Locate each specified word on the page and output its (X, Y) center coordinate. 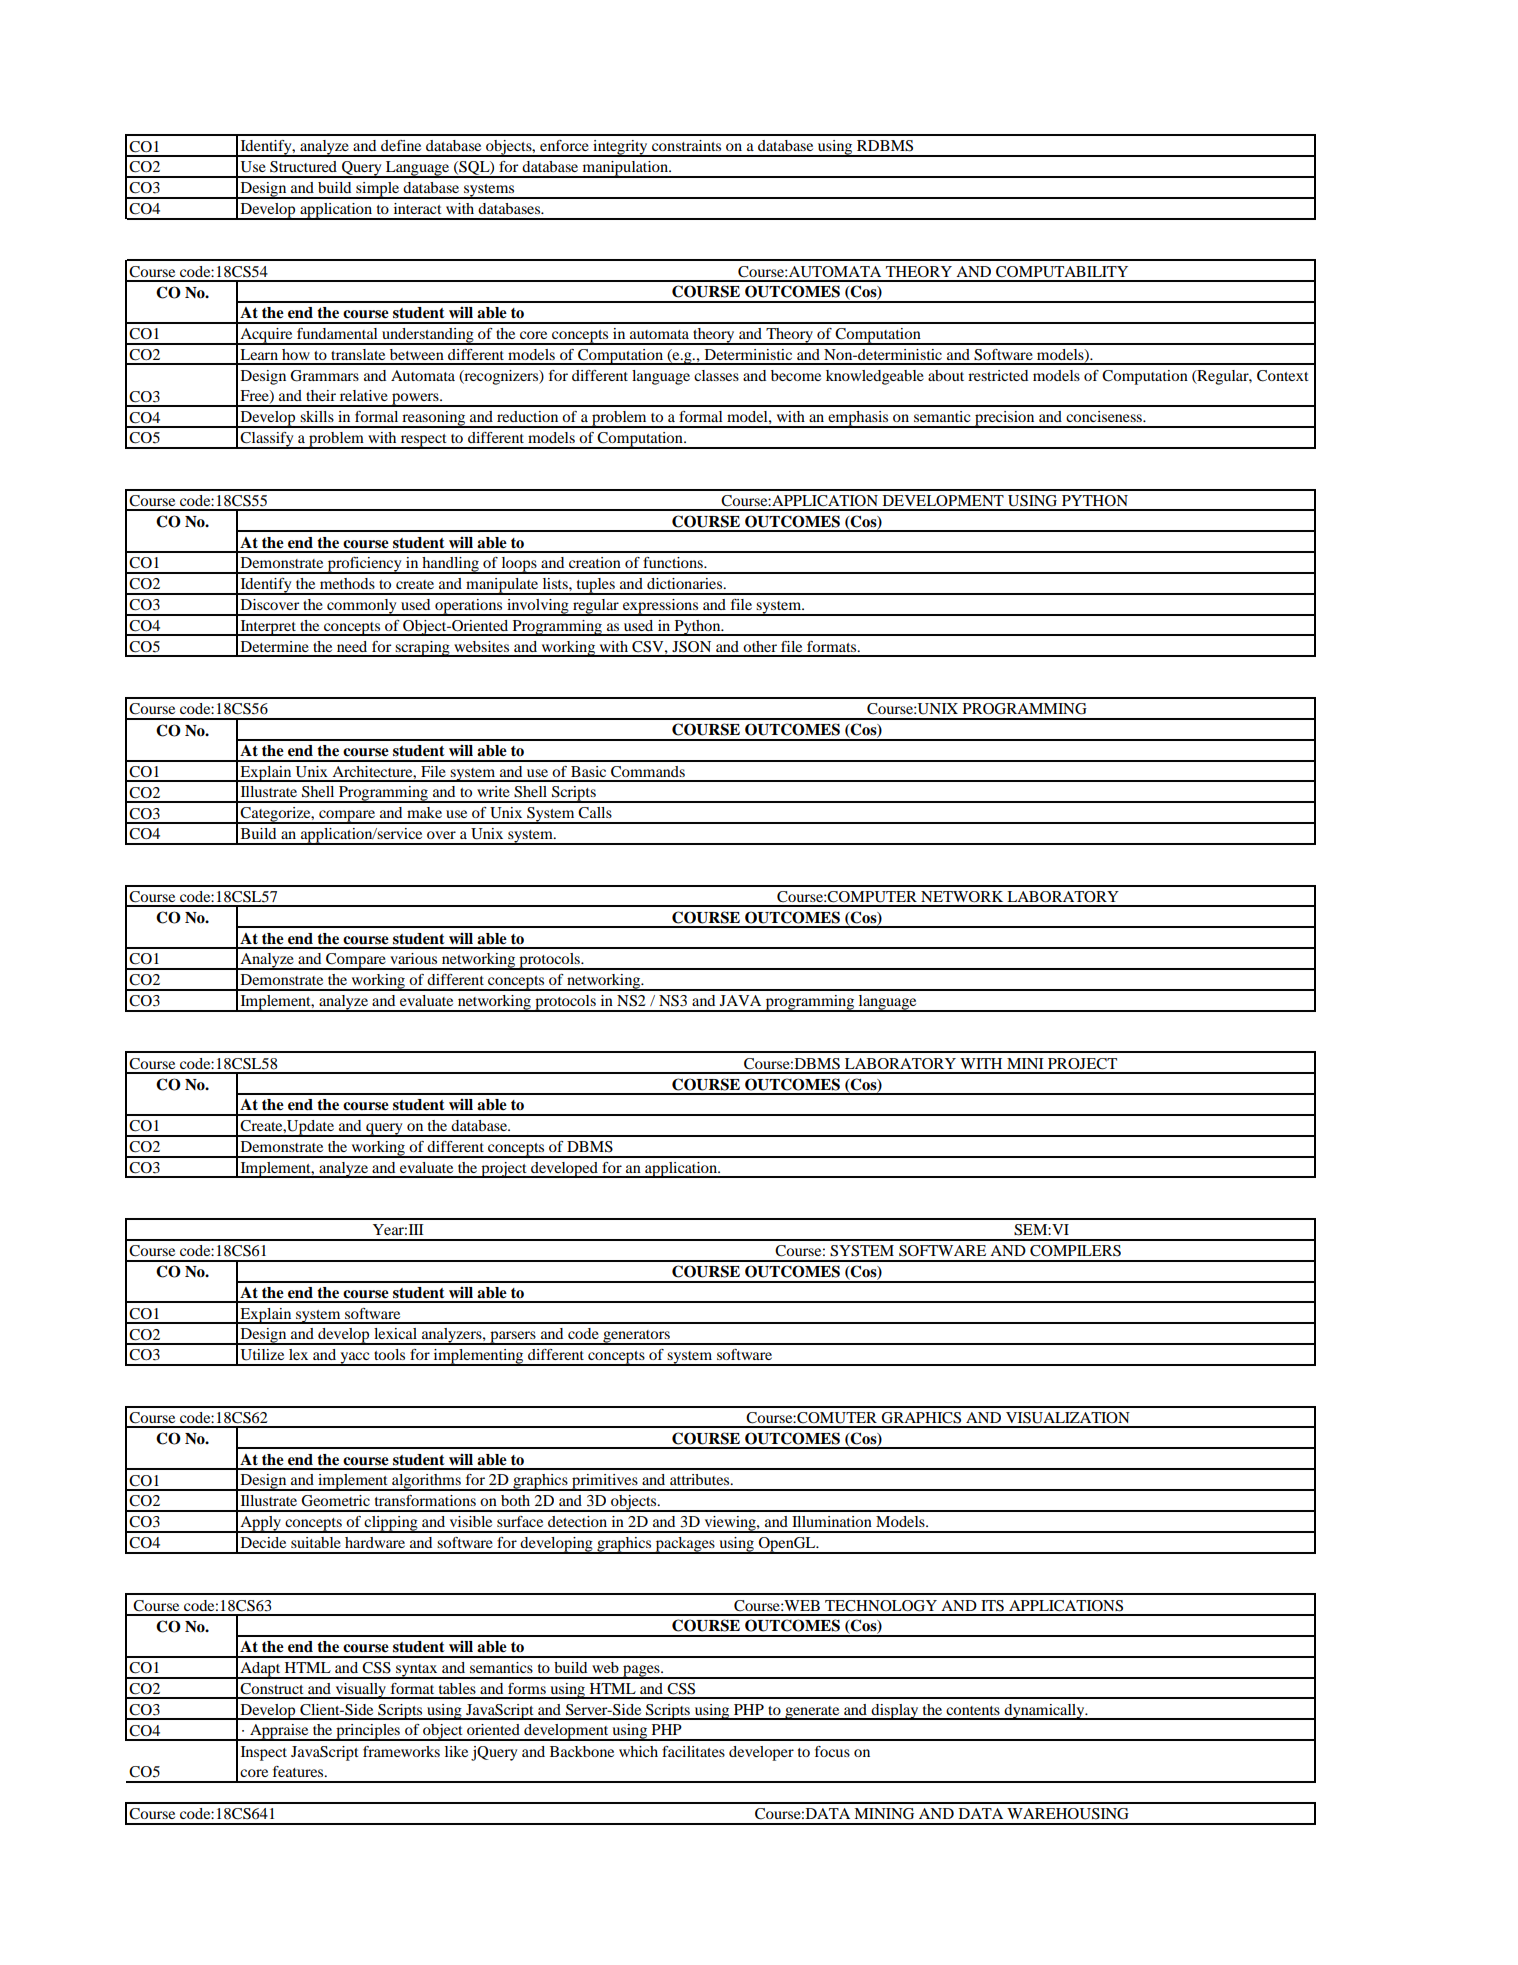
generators (636, 1337)
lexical (395, 1333)
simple (378, 190)
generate (812, 1713)
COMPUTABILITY (1062, 272)
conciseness (1105, 416)
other (760, 646)
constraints (686, 145)
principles (368, 1732)
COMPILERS (1075, 1251)
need (352, 646)
